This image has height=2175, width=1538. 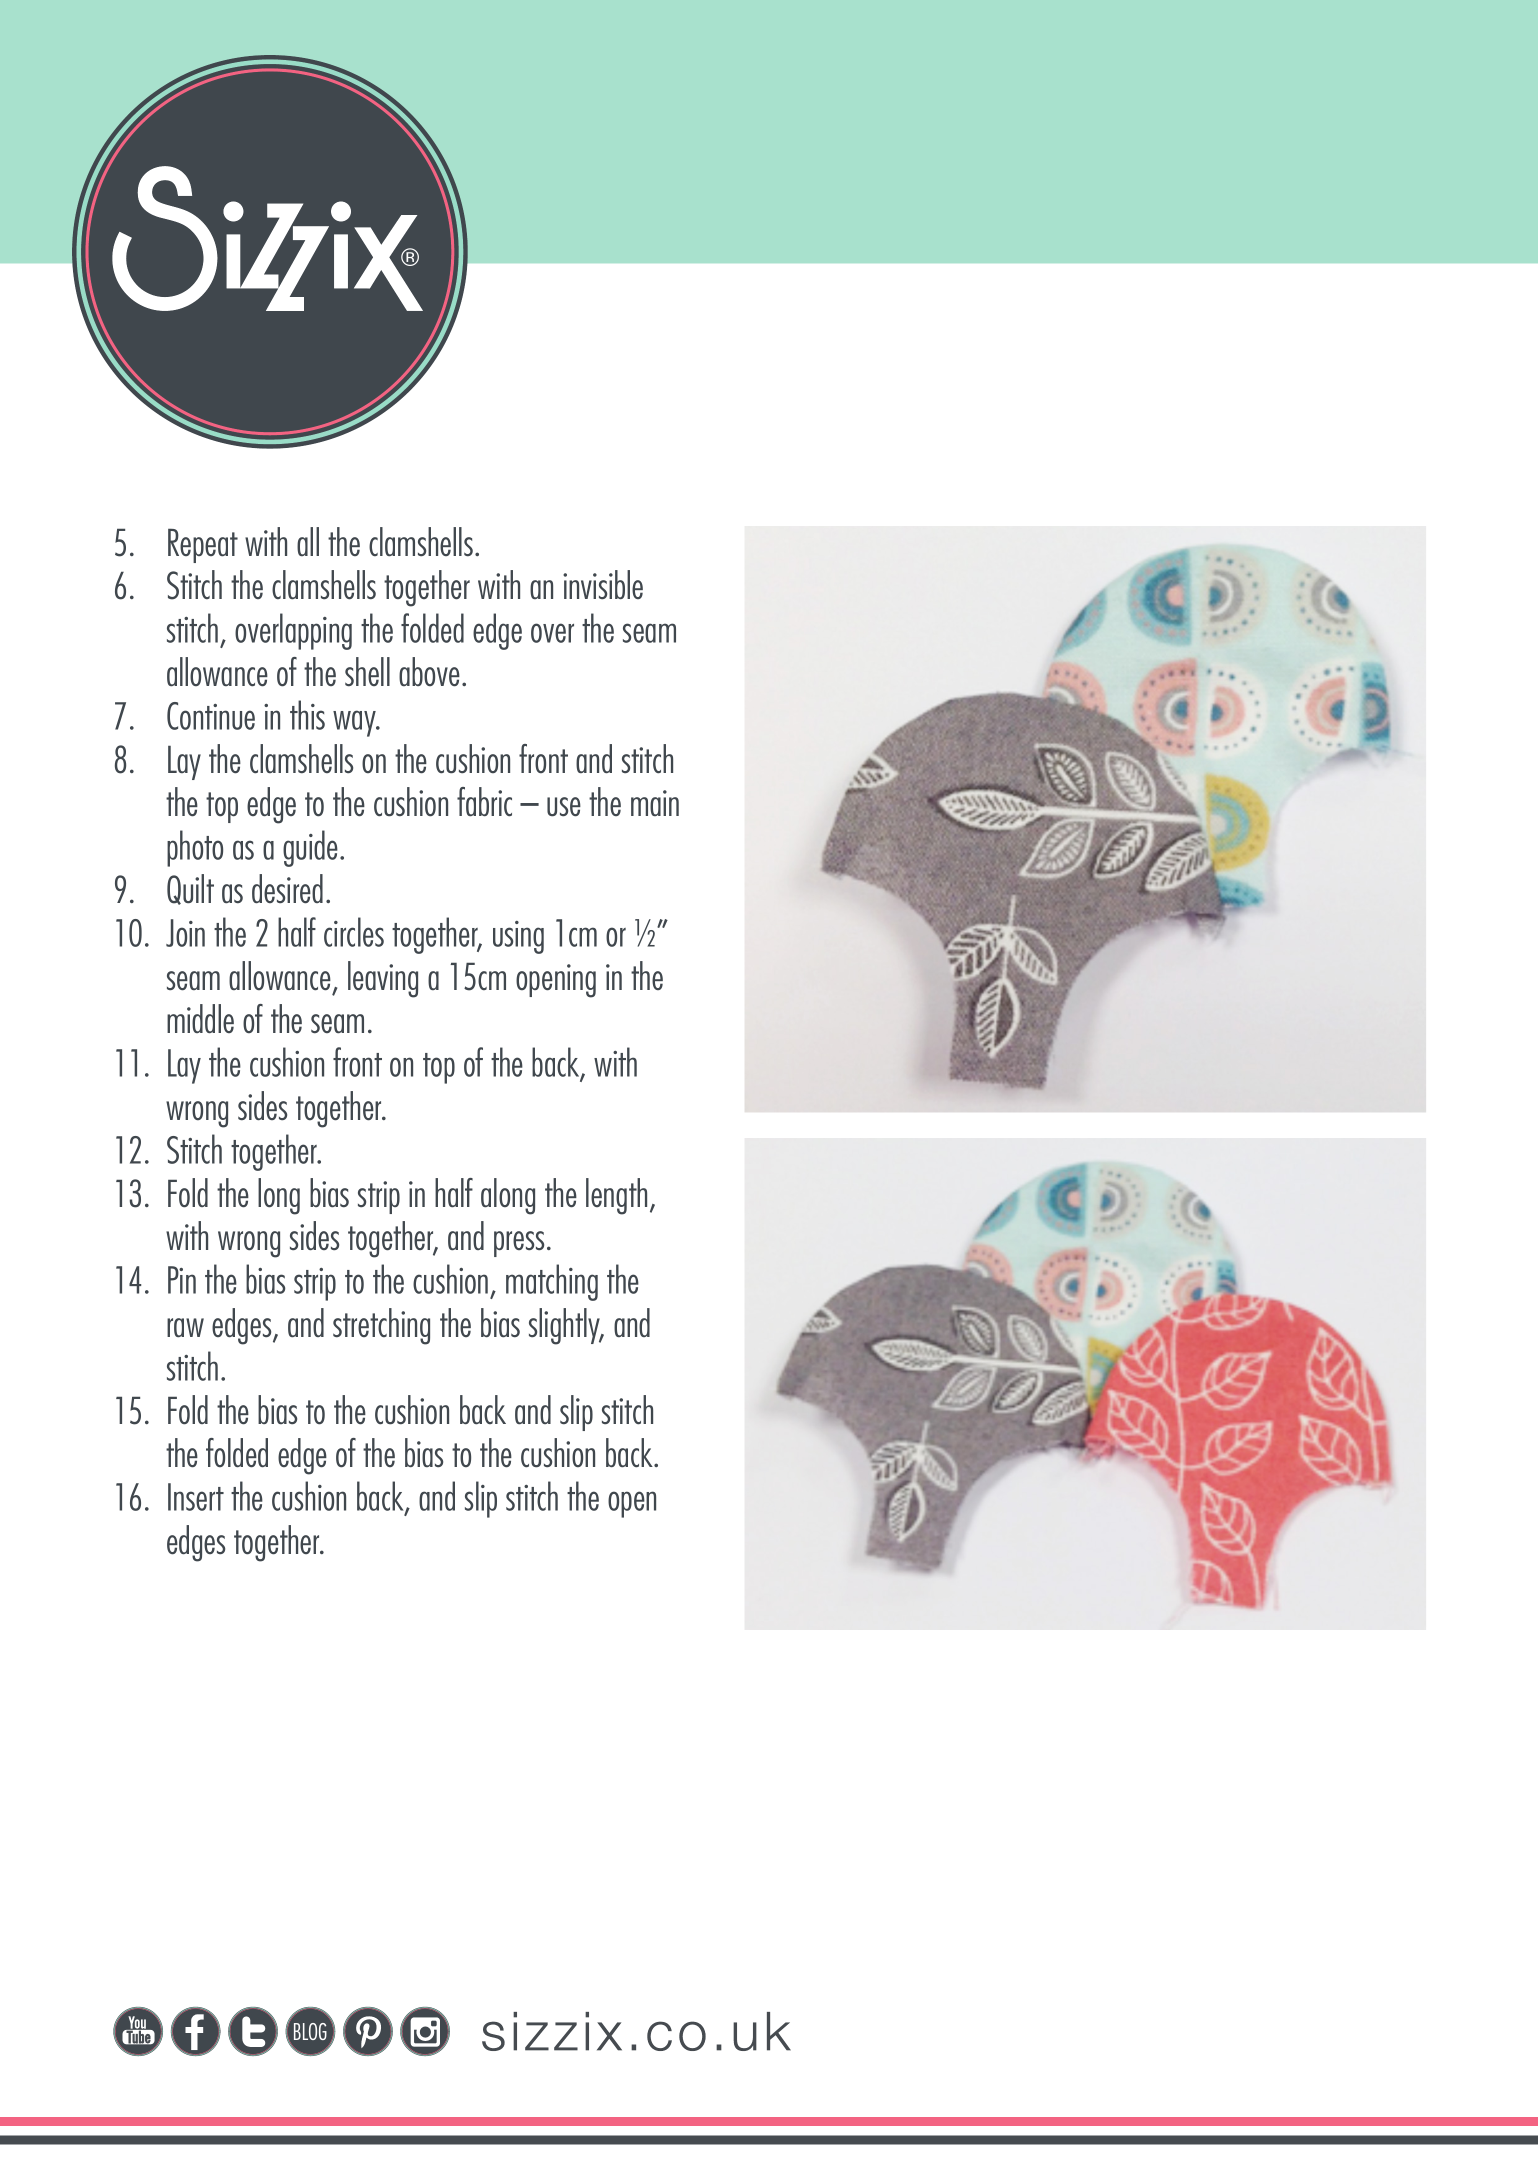 What do you see at coordinates (616, 1196) in the image?
I see `length` at bounding box center [616, 1196].
